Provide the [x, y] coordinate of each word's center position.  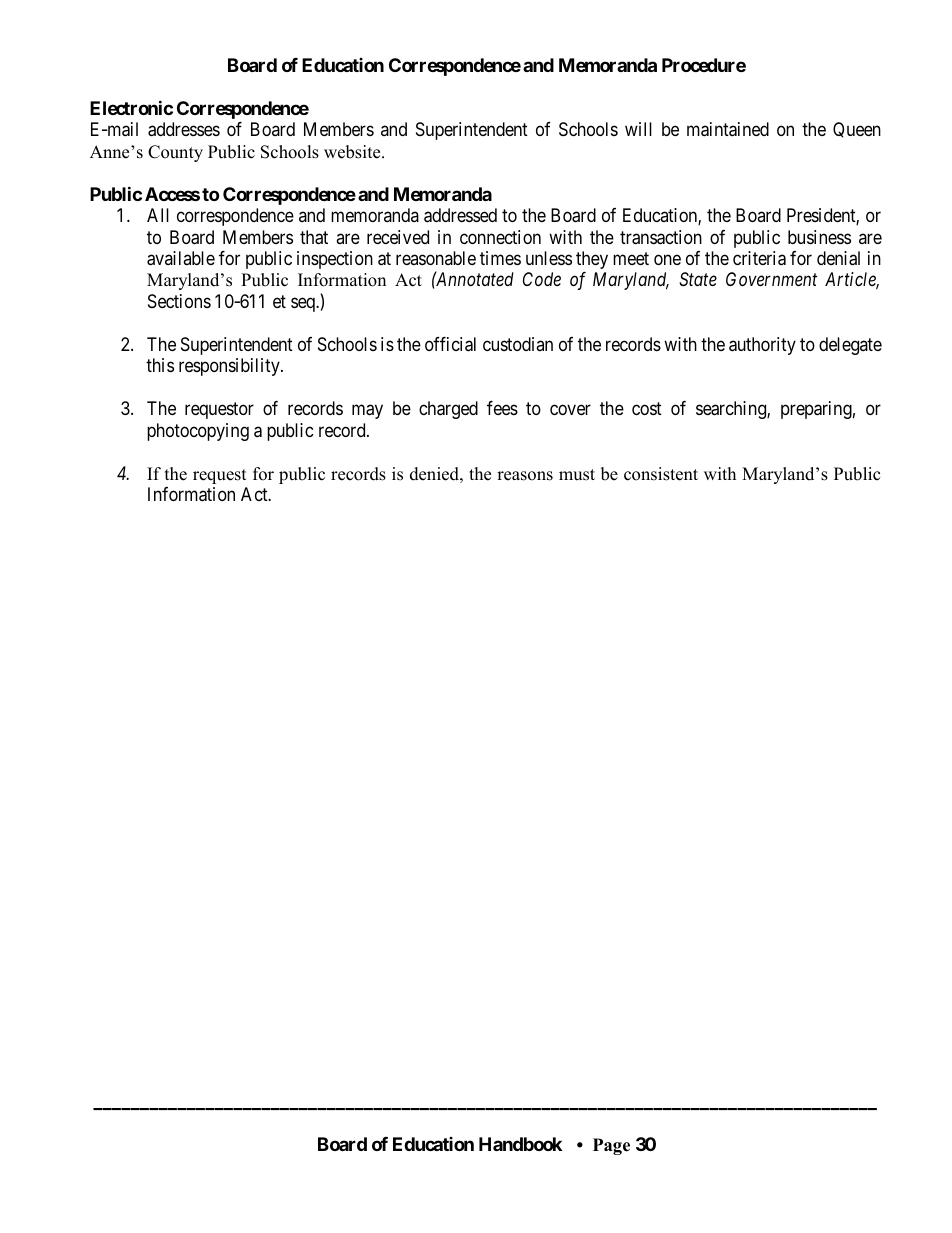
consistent [661, 474]
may [367, 412]
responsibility [230, 367]
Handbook [520, 1144]
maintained [728, 129]
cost [647, 409]
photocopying [198, 432]
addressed [460, 215]
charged [448, 410]
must [577, 475]
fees [502, 408]
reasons [525, 476]
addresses [184, 129]
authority [762, 346]
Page [611, 1146]
